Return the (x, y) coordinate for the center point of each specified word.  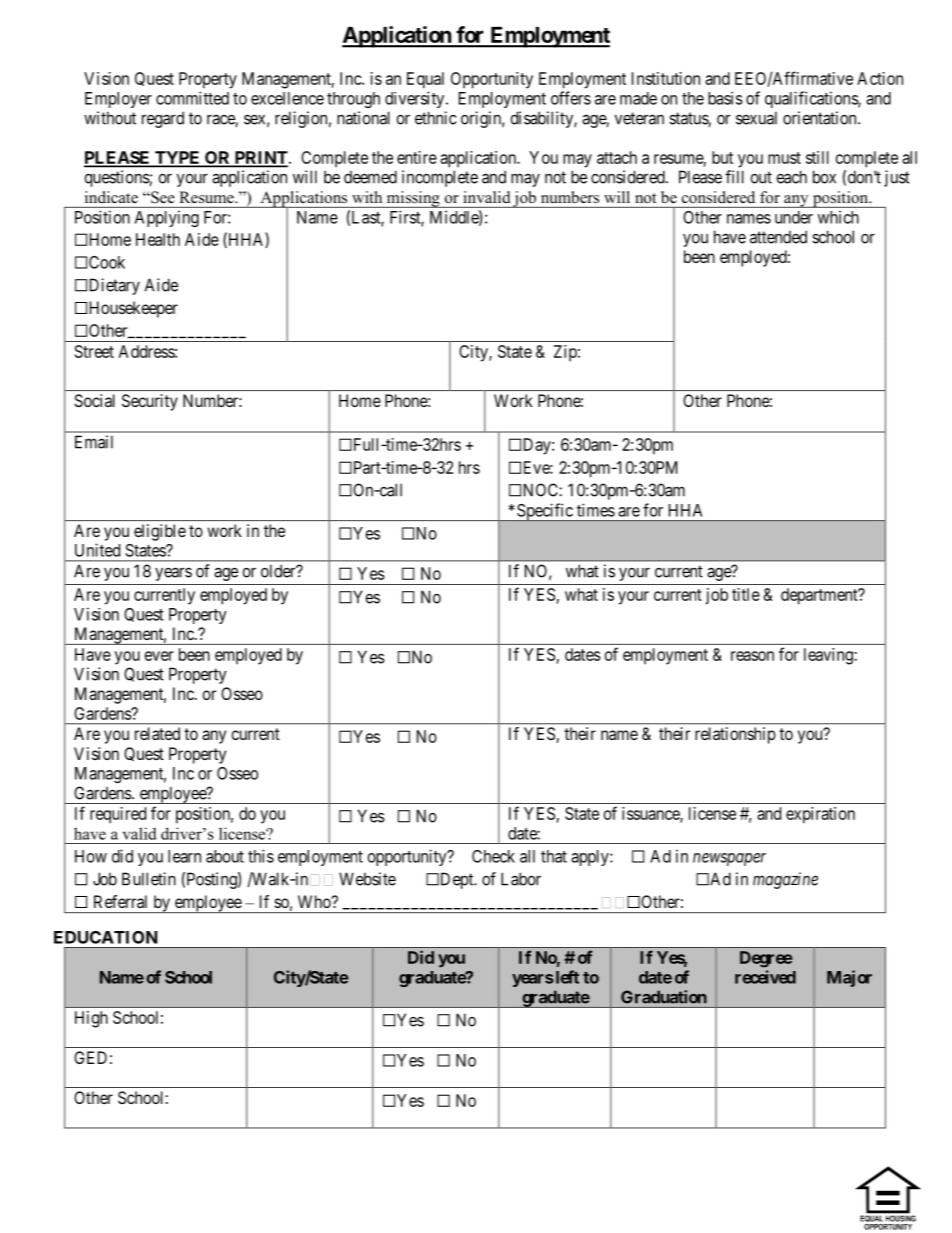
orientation (821, 118)
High (91, 1019)
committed (192, 98)
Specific (544, 512)
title (746, 594)
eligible (160, 532)
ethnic (435, 118)
